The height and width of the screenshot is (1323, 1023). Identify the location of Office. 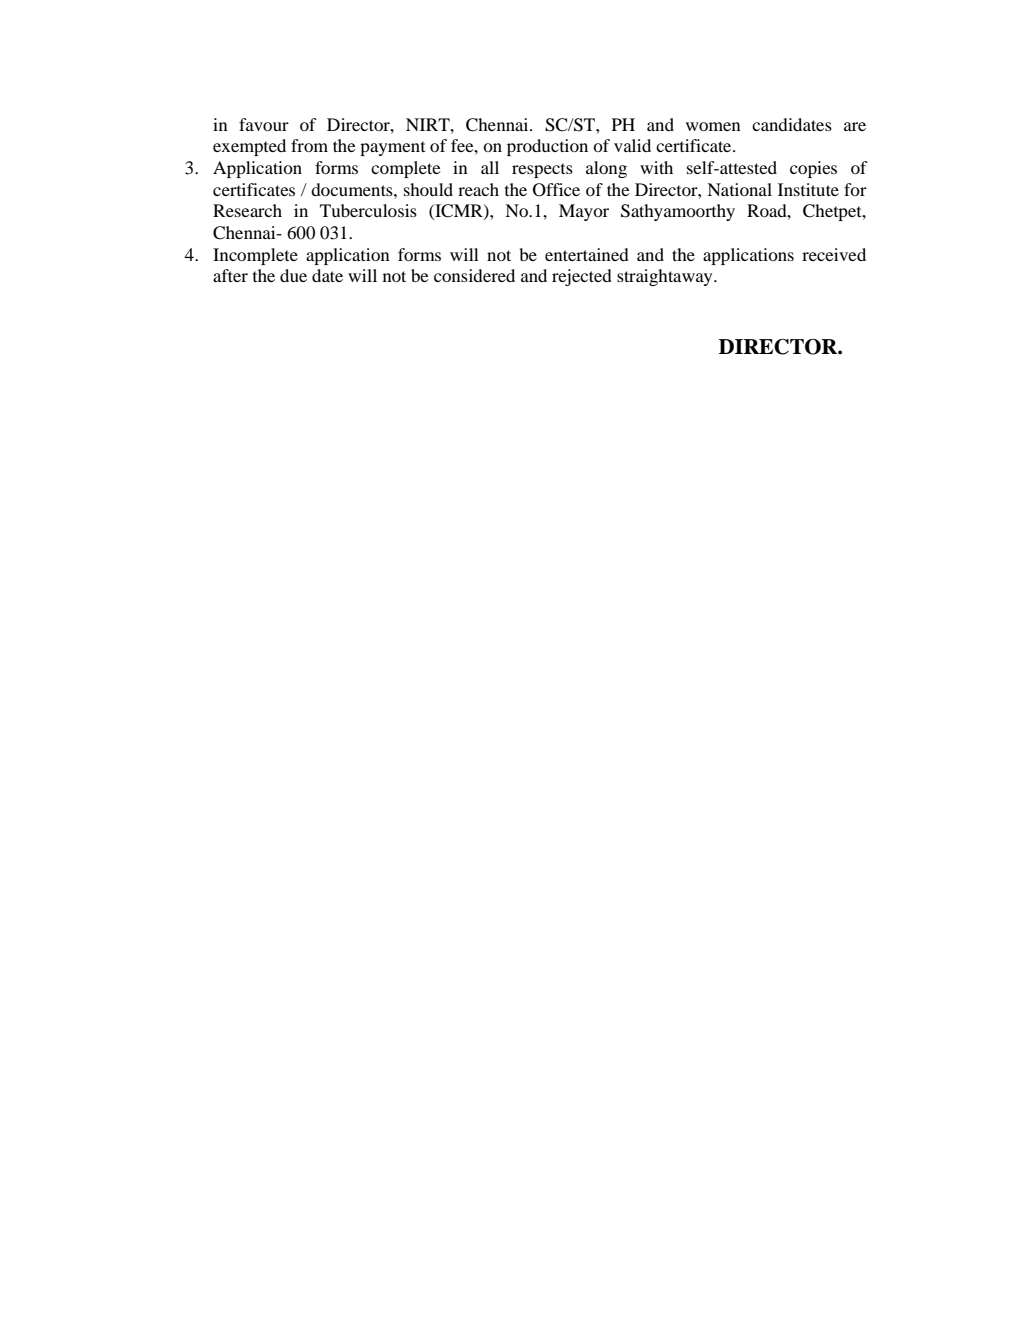
(556, 190).
